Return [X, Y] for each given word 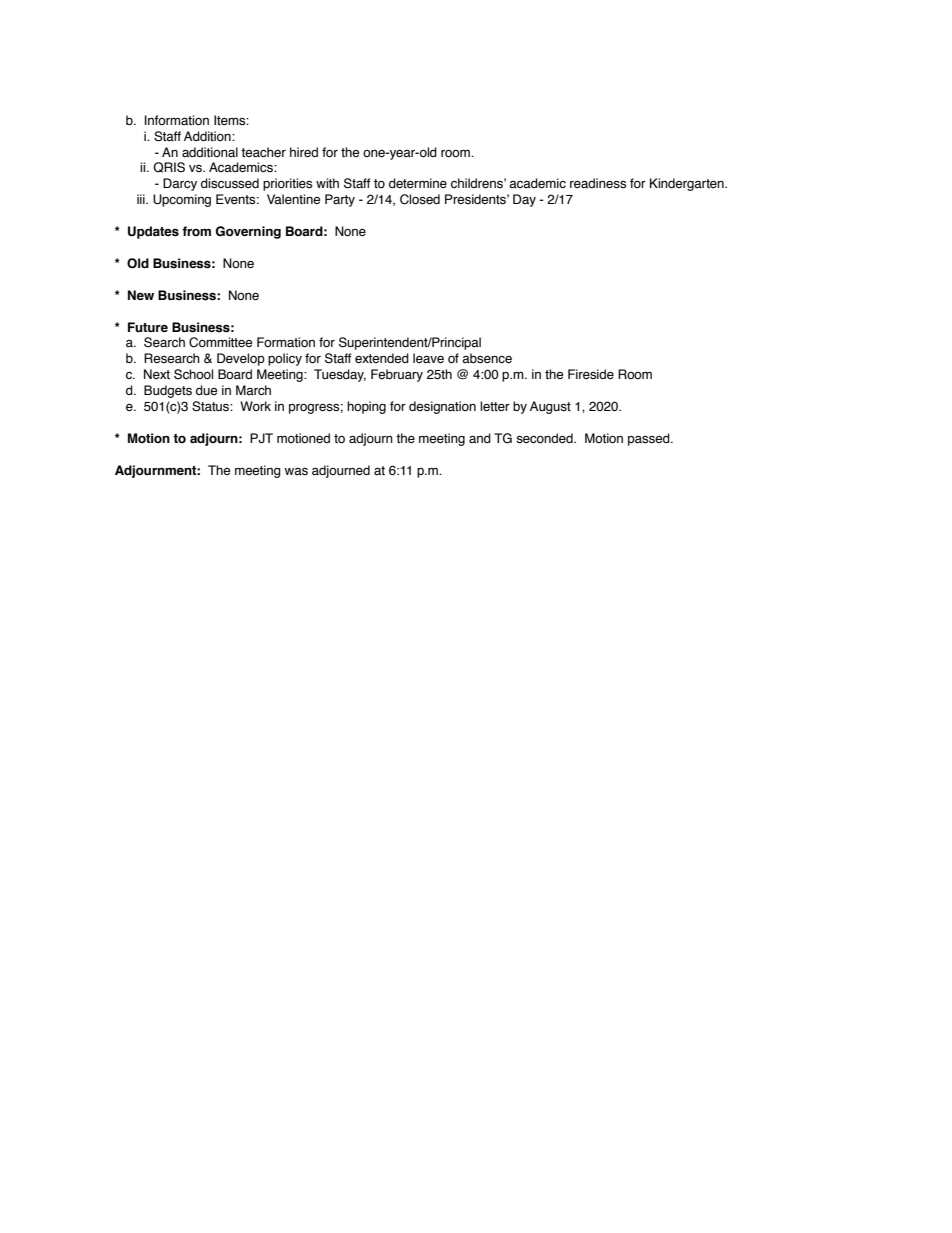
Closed [420, 199]
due [206, 390]
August [550, 407]
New [141, 295]
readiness [598, 183]
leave [428, 358]
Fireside [591, 374]
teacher [263, 152]
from [196, 231]
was [296, 471]
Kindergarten [688, 184]
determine [418, 183]
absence [487, 358]
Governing [248, 232]
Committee [220, 342]
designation [442, 407]
